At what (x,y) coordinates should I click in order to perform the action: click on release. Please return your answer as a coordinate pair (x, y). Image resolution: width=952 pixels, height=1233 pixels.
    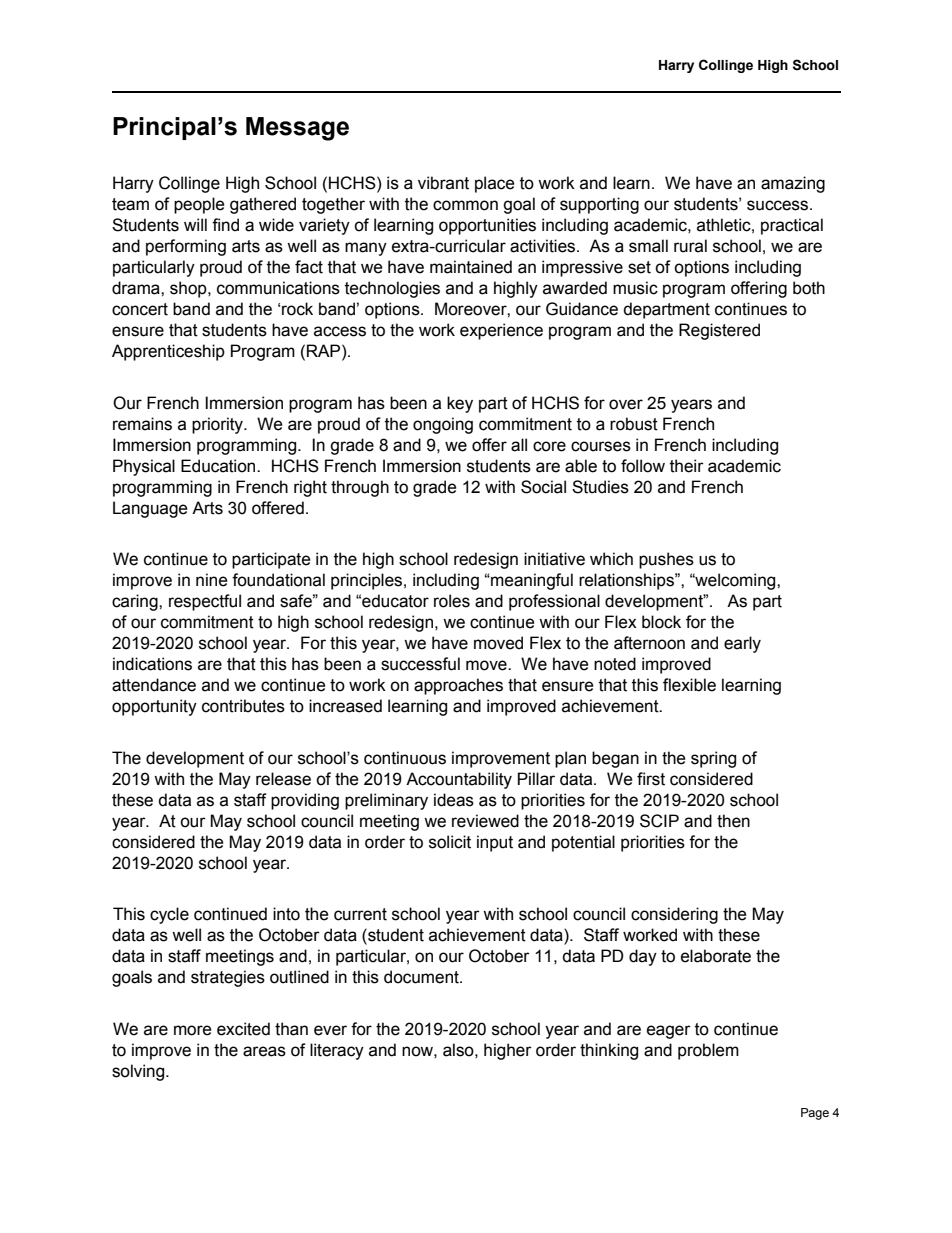
    Looking at the image, I should click on (283, 779).
